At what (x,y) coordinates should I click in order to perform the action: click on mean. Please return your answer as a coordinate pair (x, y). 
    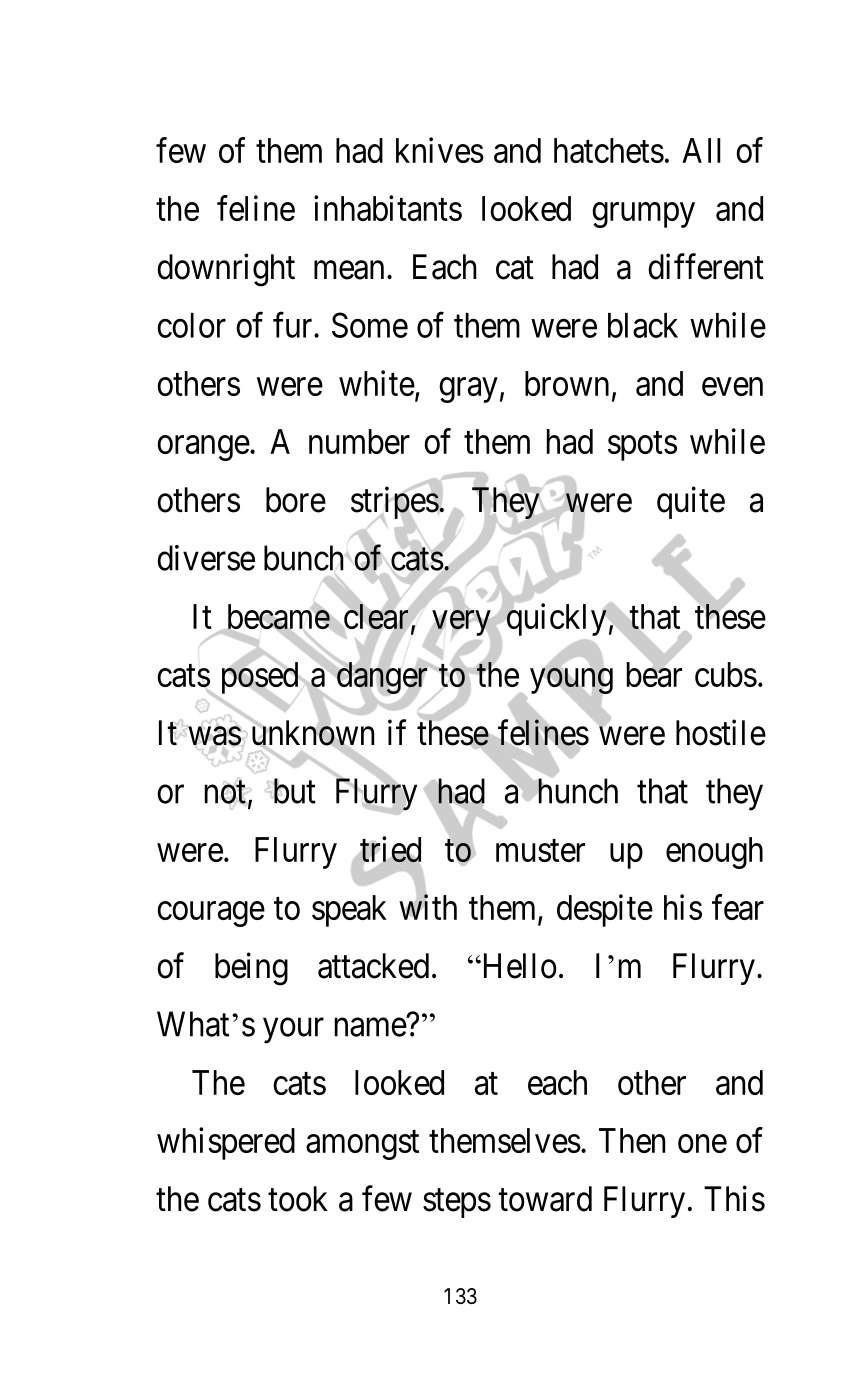
    Looking at the image, I should click on (349, 270).
